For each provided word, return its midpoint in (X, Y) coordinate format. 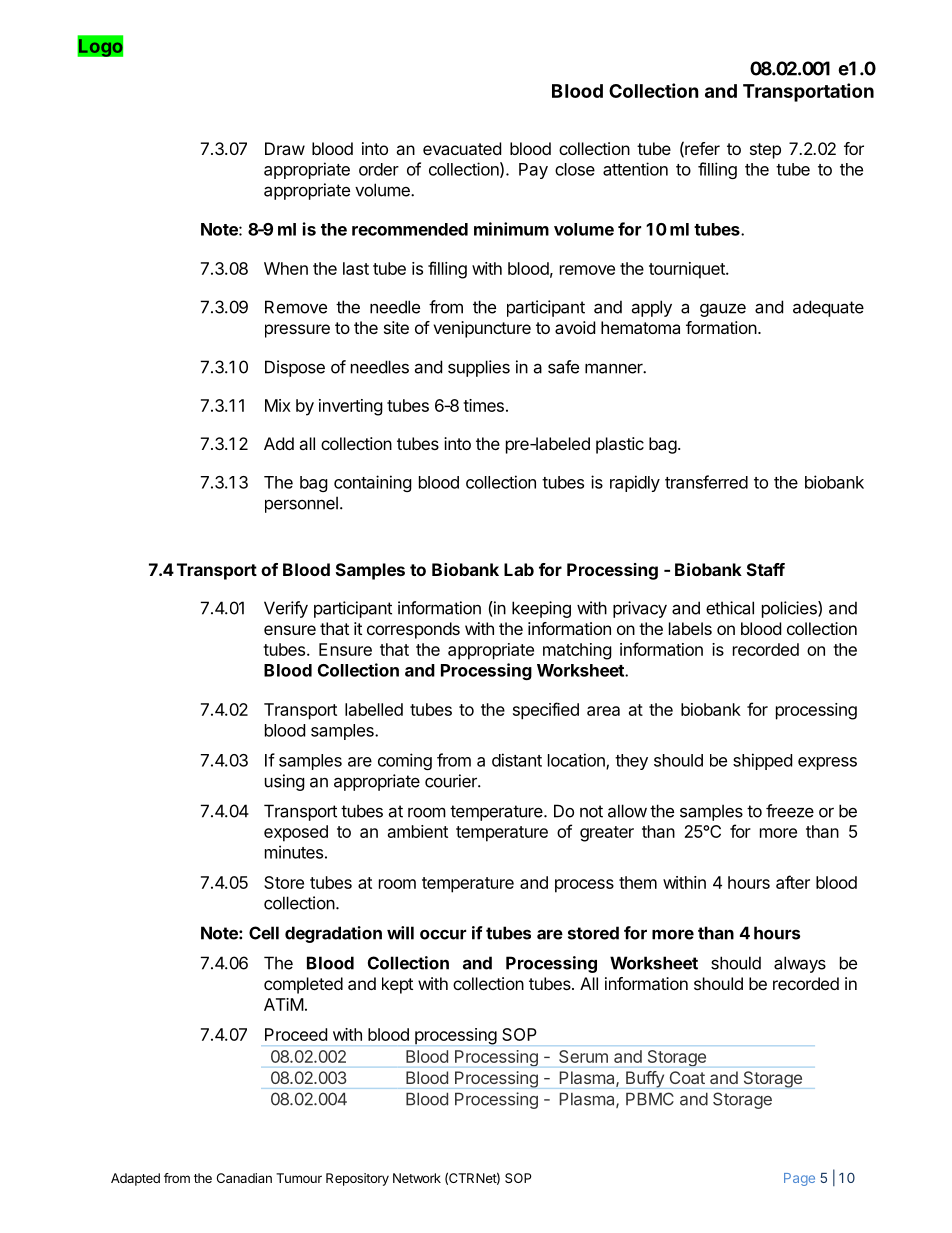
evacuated (462, 148)
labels (690, 628)
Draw (285, 148)
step (765, 151)
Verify (286, 609)
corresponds (413, 630)
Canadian (244, 1178)
